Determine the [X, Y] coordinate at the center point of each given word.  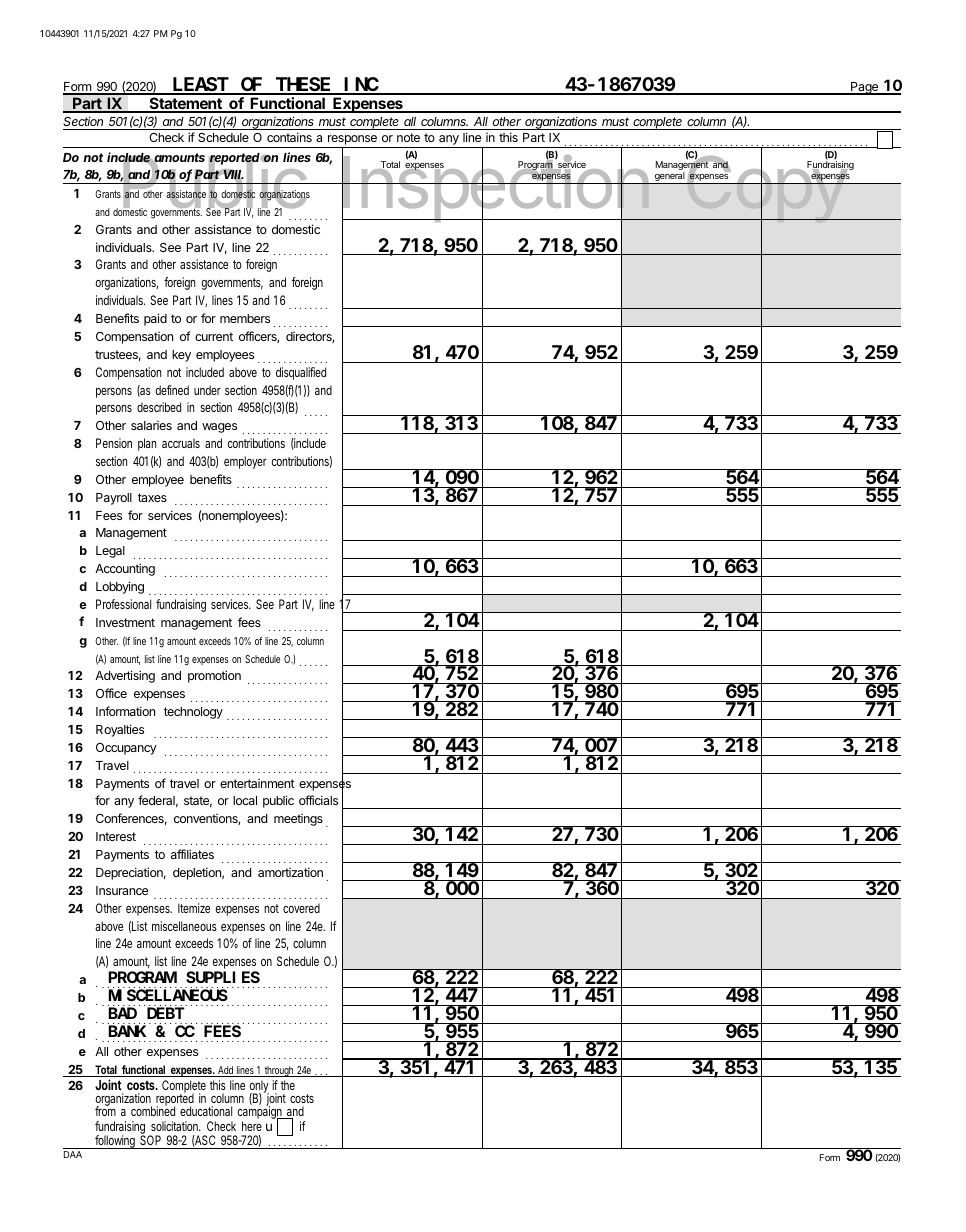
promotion [214, 676]
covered [301, 908]
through [279, 1071]
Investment [125, 622]
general [670, 178]
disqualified [301, 373]
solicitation [175, 1126]
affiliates [192, 854]
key [181, 356]
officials [318, 800]
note [408, 137]
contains [289, 137]
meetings [298, 820]
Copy [766, 190]
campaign [260, 1113]
